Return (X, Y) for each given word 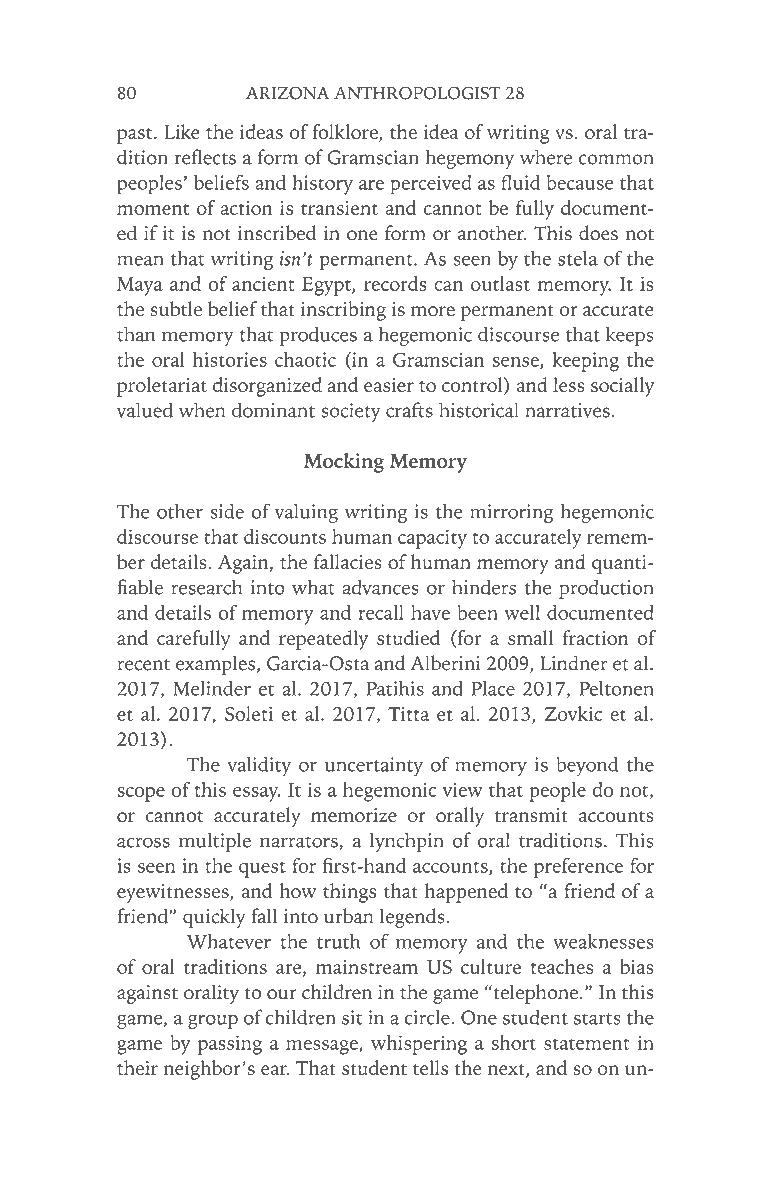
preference (578, 868)
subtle (176, 308)
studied (408, 637)
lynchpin (407, 842)
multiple (215, 842)
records (395, 283)
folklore (346, 133)
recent (143, 665)
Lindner (573, 663)
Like (182, 131)
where (546, 157)
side (227, 511)
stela (578, 258)
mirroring (511, 514)
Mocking (344, 463)
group (213, 1021)
